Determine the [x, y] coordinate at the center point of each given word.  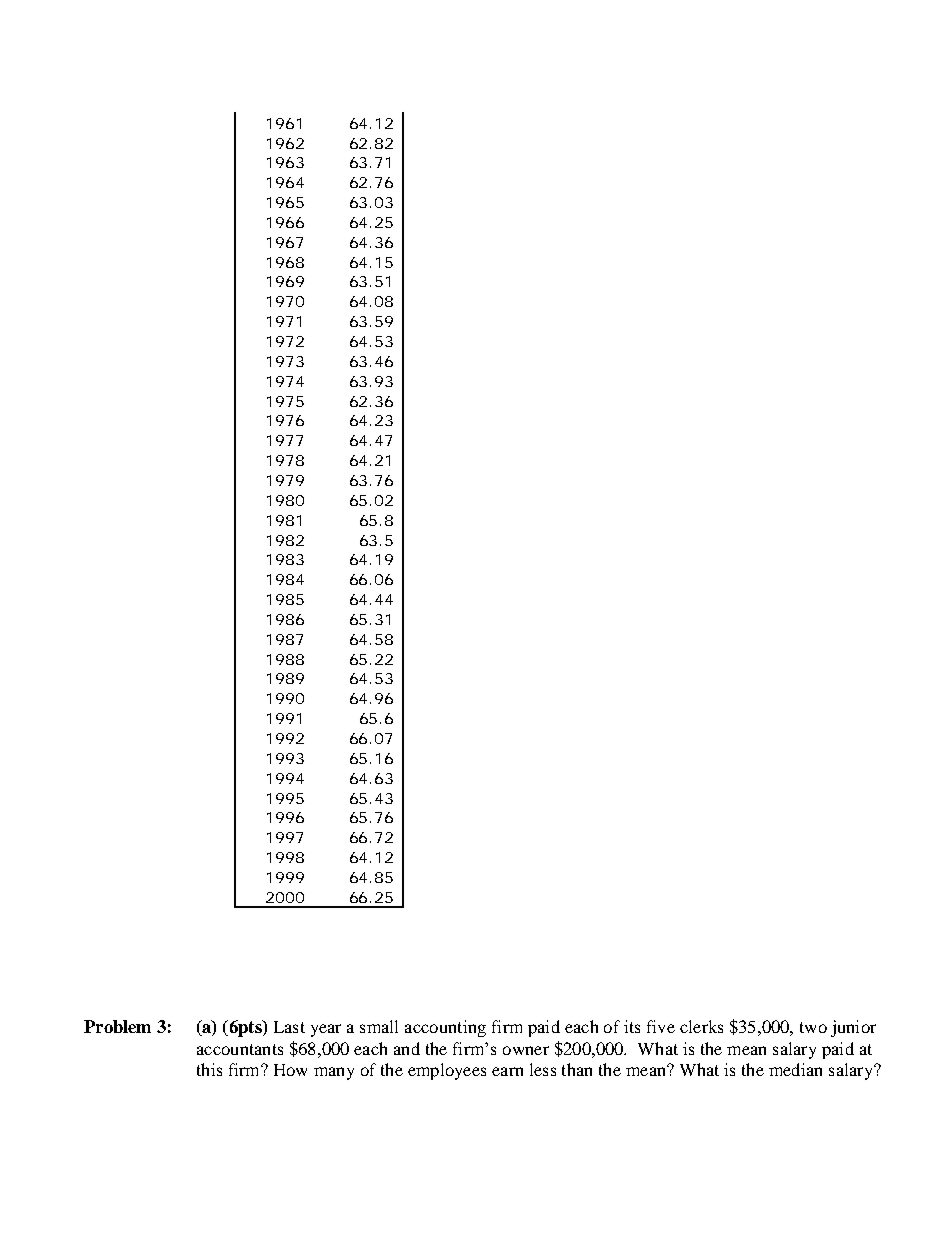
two [813, 1027]
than [577, 1069]
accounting [445, 1028]
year [326, 1030]
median [795, 1069]
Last [289, 1027]
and [407, 1048]
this [209, 1069]
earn [507, 1071]
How [290, 1070]
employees [447, 1071]
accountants [240, 1049]
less [543, 1069]
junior [853, 1028]
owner [526, 1050]
